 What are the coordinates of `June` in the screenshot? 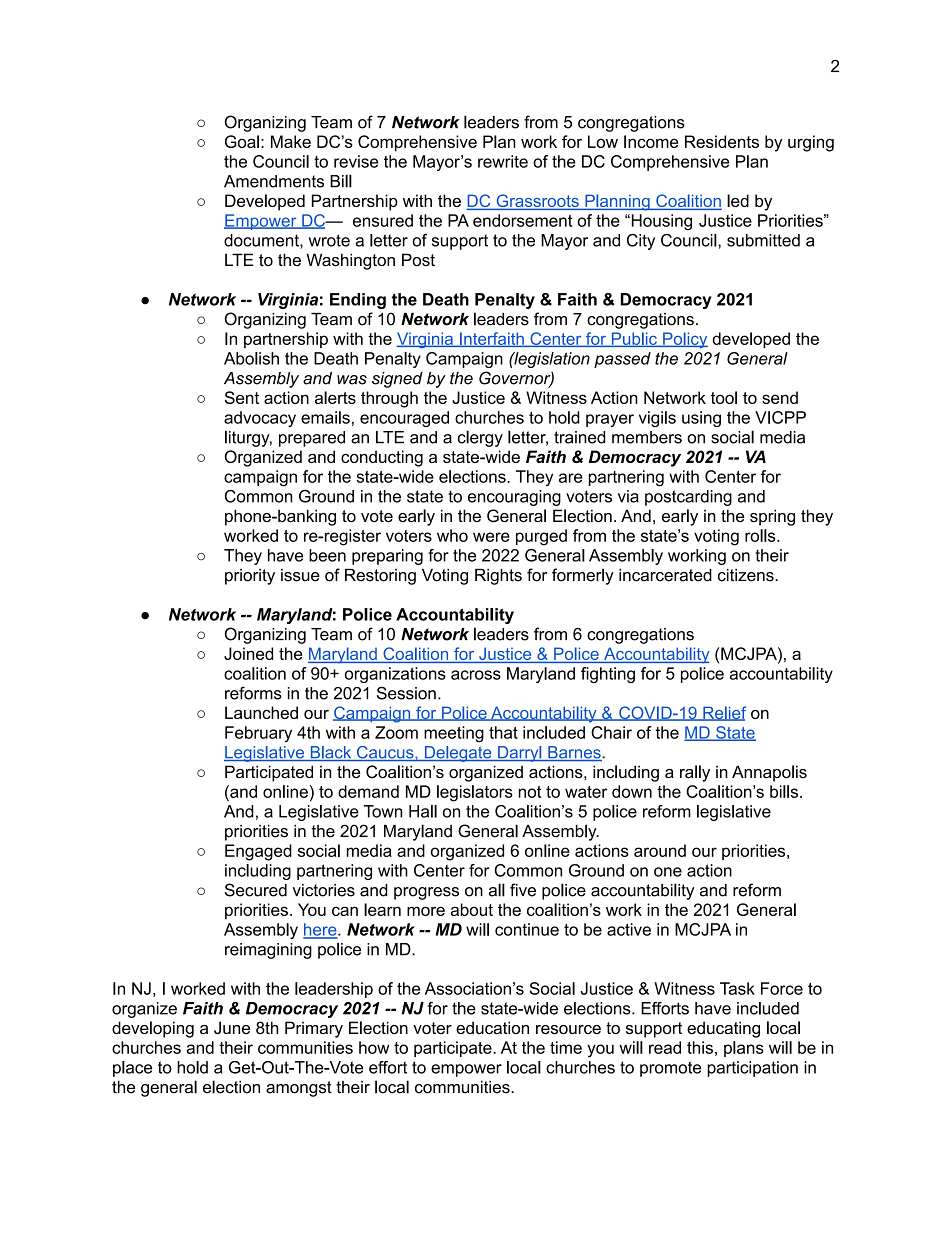 It's located at (232, 1028).
